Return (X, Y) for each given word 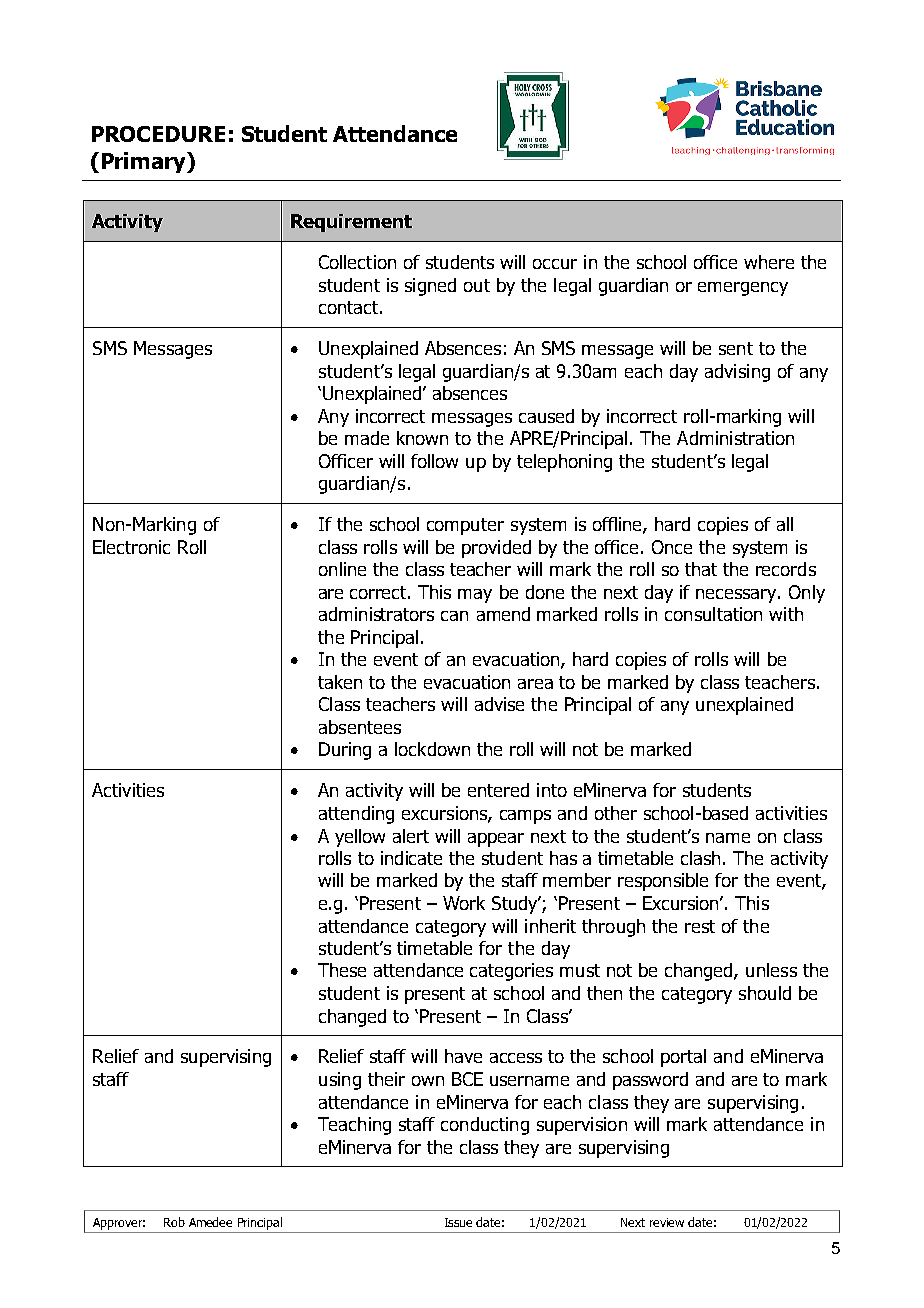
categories (511, 972)
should (765, 993)
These (342, 970)
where (769, 262)
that (701, 569)
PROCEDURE (158, 134)
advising (737, 373)
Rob (174, 1222)
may (475, 596)
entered (498, 790)
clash (702, 858)
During (345, 751)
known (422, 438)
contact (348, 307)
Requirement (351, 223)
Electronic (131, 547)
